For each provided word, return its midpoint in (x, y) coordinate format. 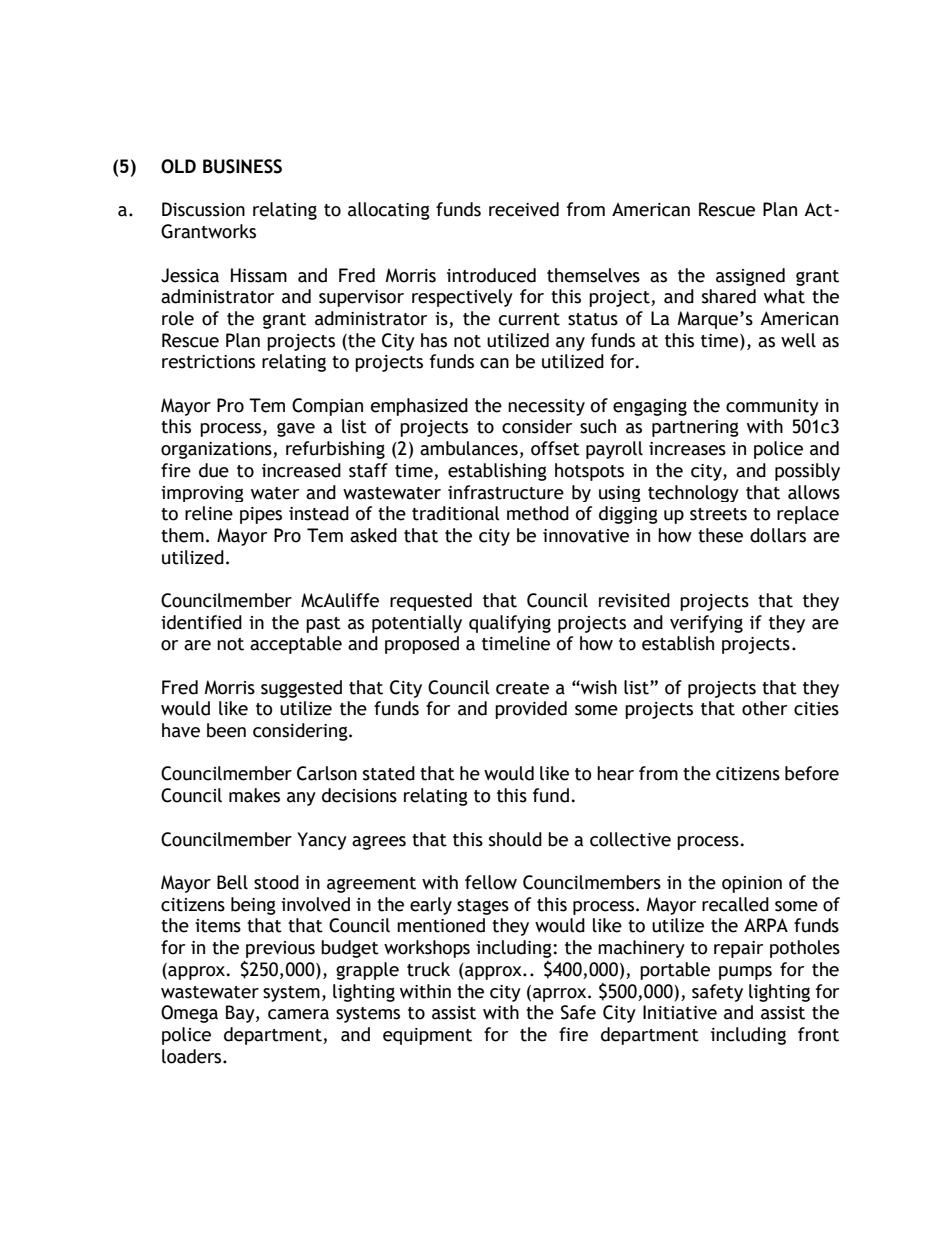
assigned (750, 277)
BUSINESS (242, 166)
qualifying (510, 624)
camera (298, 1014)
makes (254, 795)
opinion (752, 884)
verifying (706, 624)
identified (201, 622)
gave (296, 429)
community (772, 407)
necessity (546, 407)
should (515, 839)
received (524, 209)
